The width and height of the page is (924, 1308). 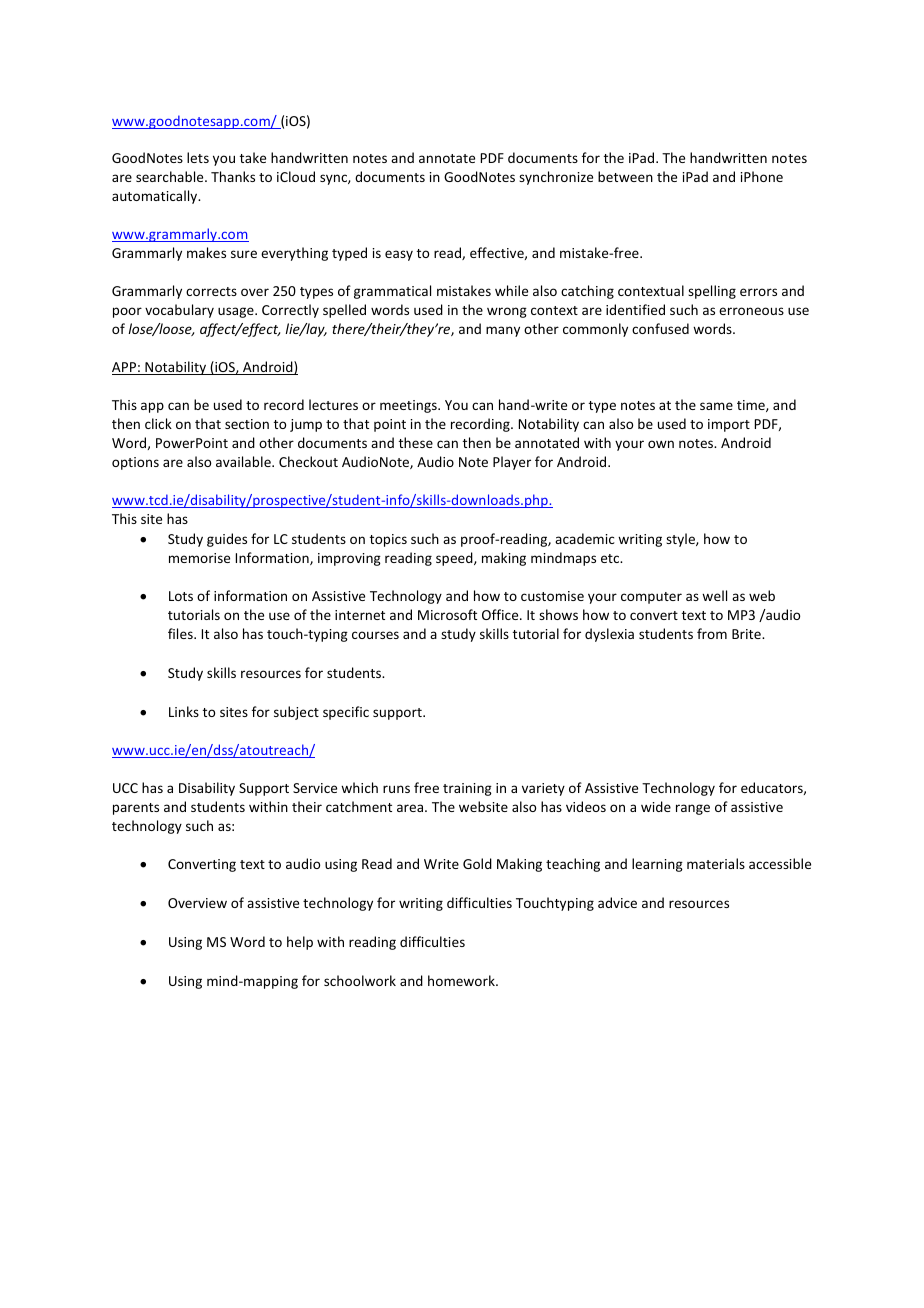 What do you see at coordinates (184, 711) in the page?
I see `Links` at bounding box center [184, 711].
